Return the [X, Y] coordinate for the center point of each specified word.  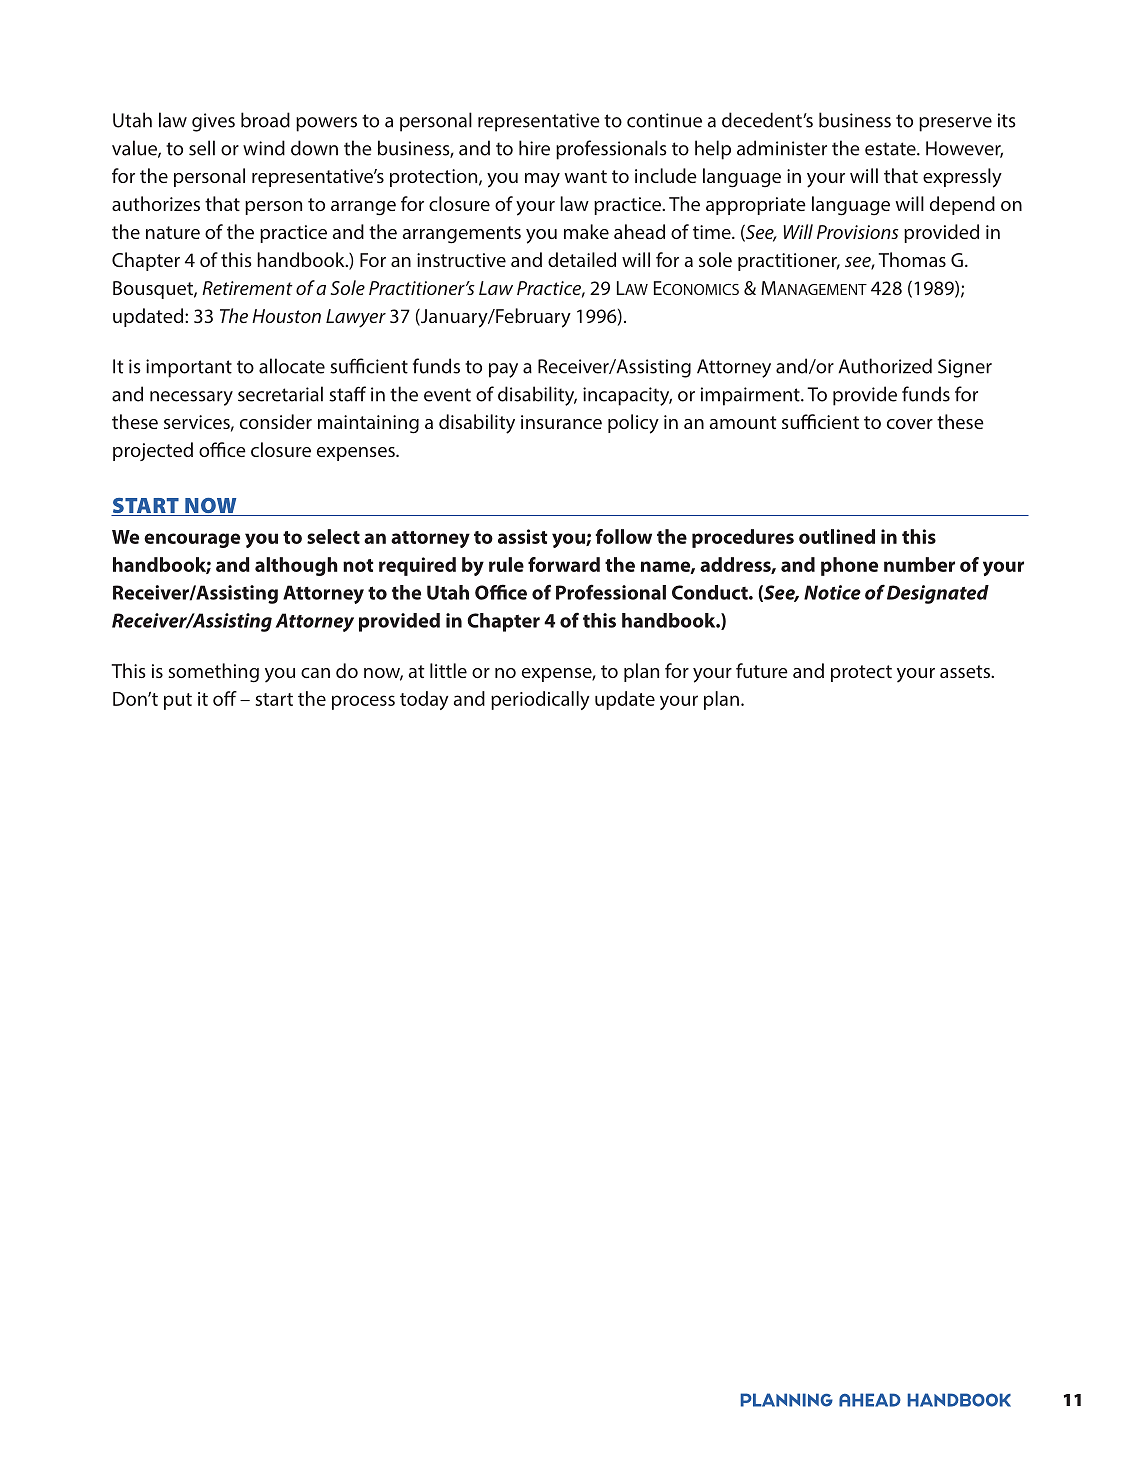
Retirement [247, 288]
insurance [561, 422]
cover [910, 424]
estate [891, 149]
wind [264, 148]
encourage [192, 540]
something [213, 673]
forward [564, 564]
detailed [582, 259]
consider [276, 421]
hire [534, 148]
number [919, 564]
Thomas [912, 259]
